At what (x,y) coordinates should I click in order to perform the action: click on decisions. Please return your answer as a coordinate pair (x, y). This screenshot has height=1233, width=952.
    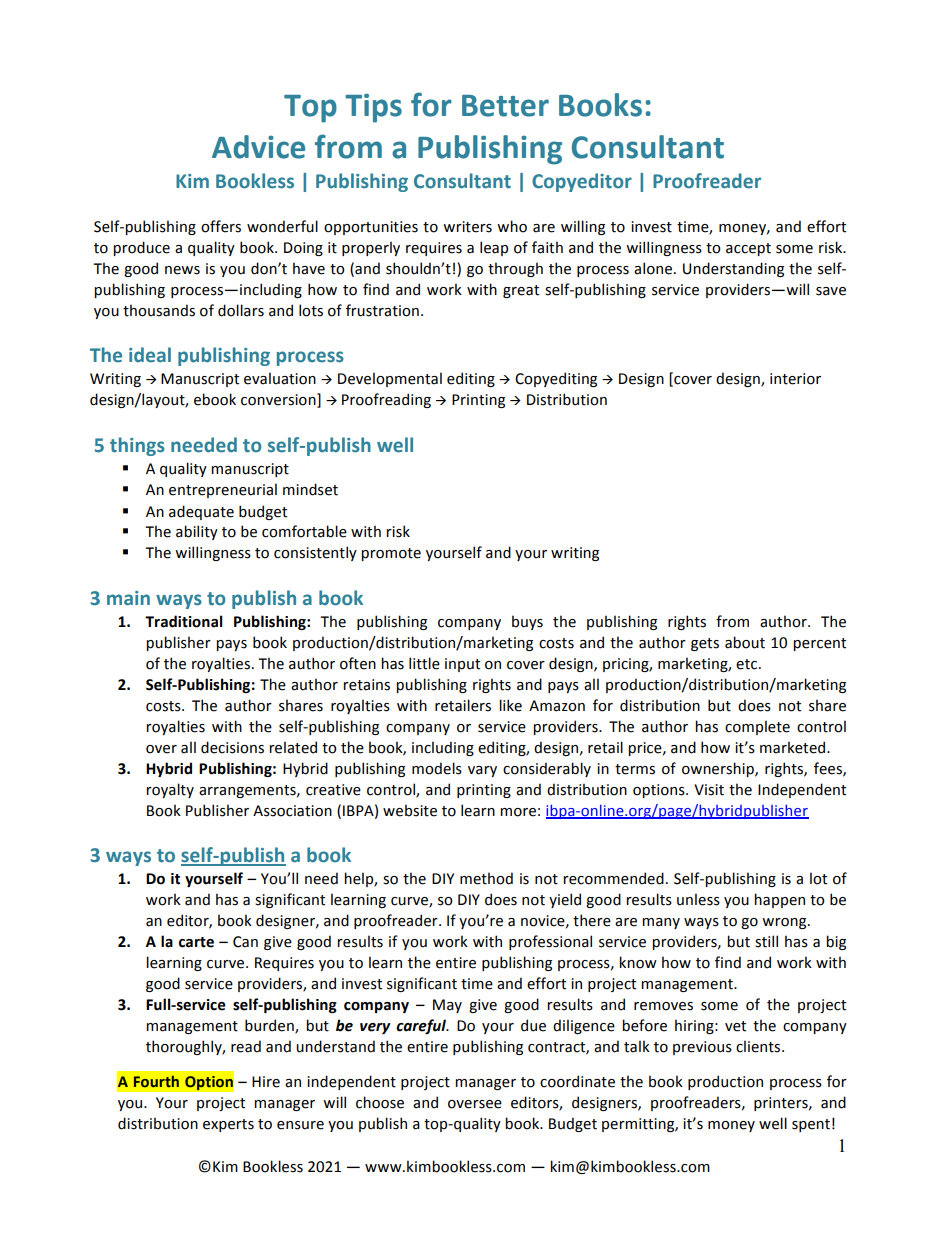
    Looking at the image, I should click on (232, 747).
